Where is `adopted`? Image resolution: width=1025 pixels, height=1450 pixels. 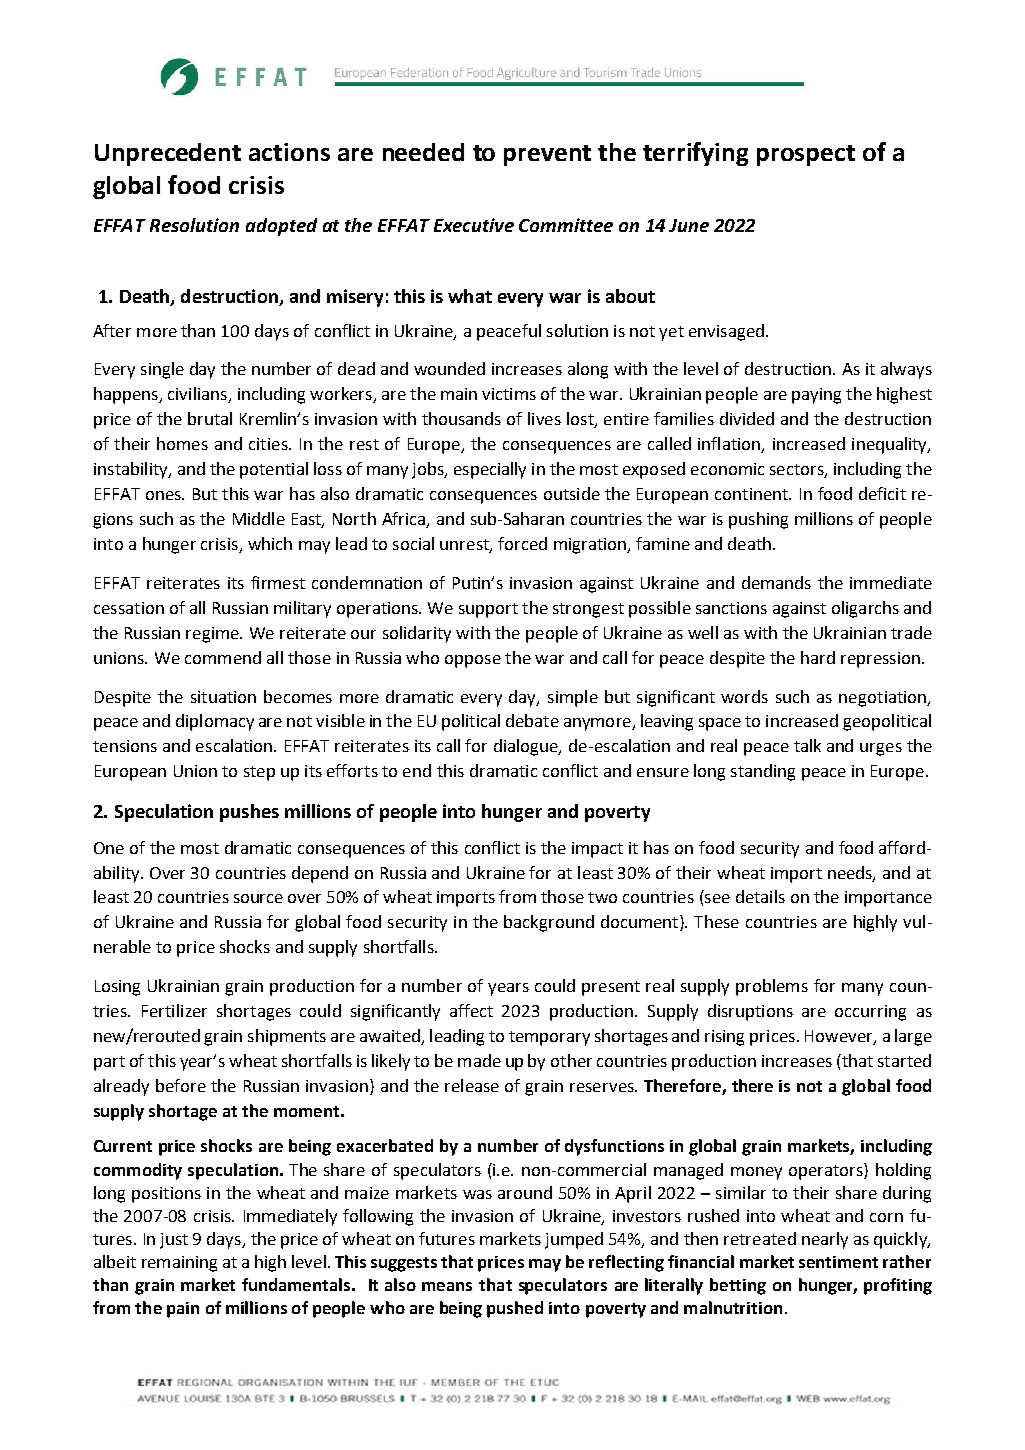 adopted is located at coordinates (281, 227).
